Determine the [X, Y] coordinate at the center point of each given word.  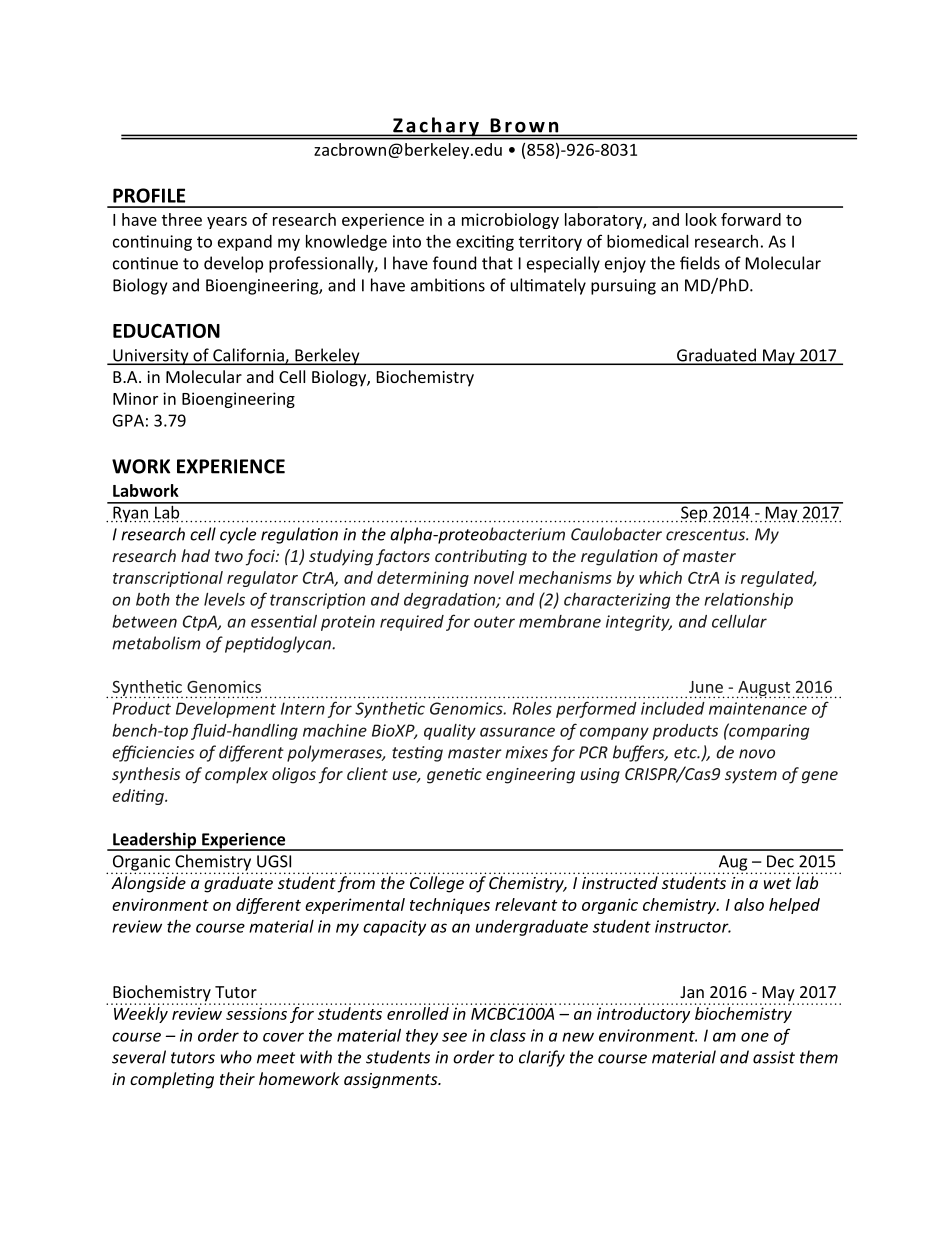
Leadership [154, 841]
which [660, 577]
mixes [526, 752]
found [454, 263]
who [236, 1057]
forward [751, 219]
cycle [238, 535]
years [227, 223]
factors [403, 557]
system [751, 776]
